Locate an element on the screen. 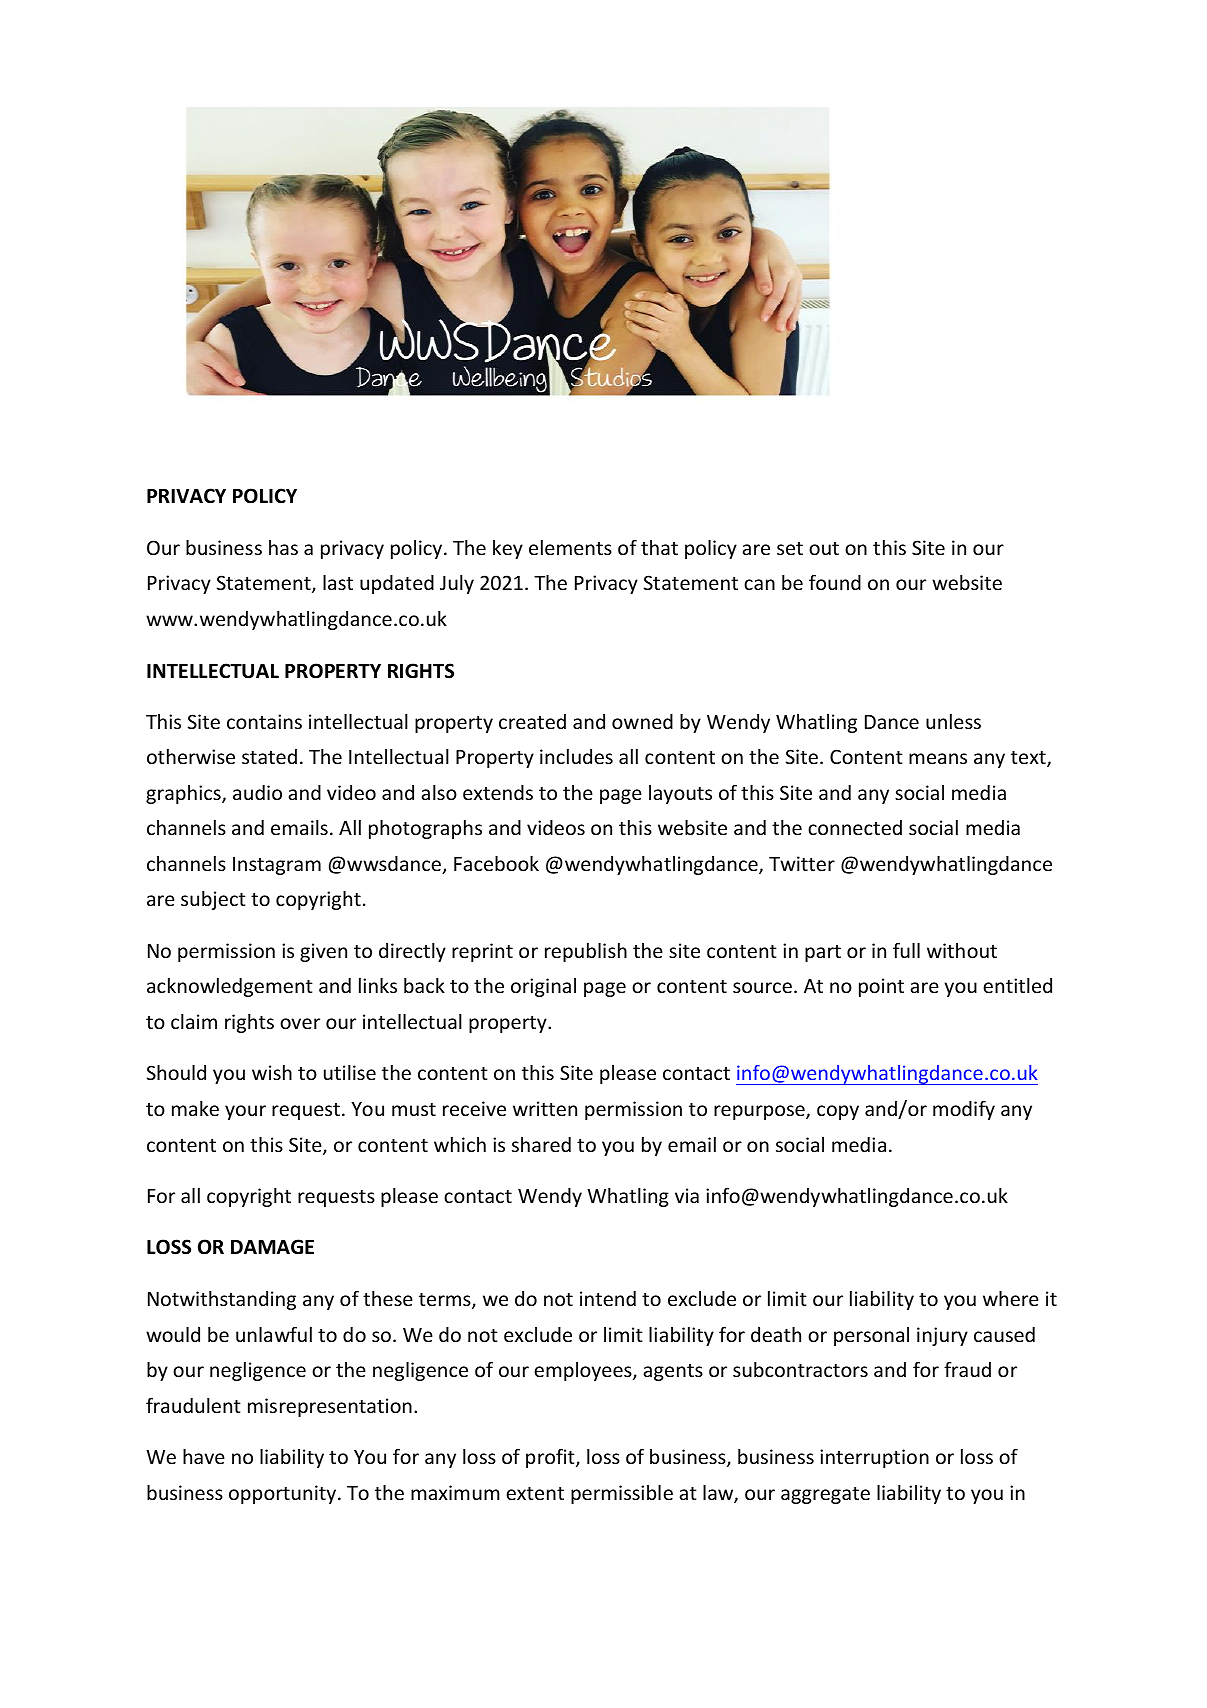 This screenshot has width=1207, height=1708. connected is located at coordinates (855, 827).
